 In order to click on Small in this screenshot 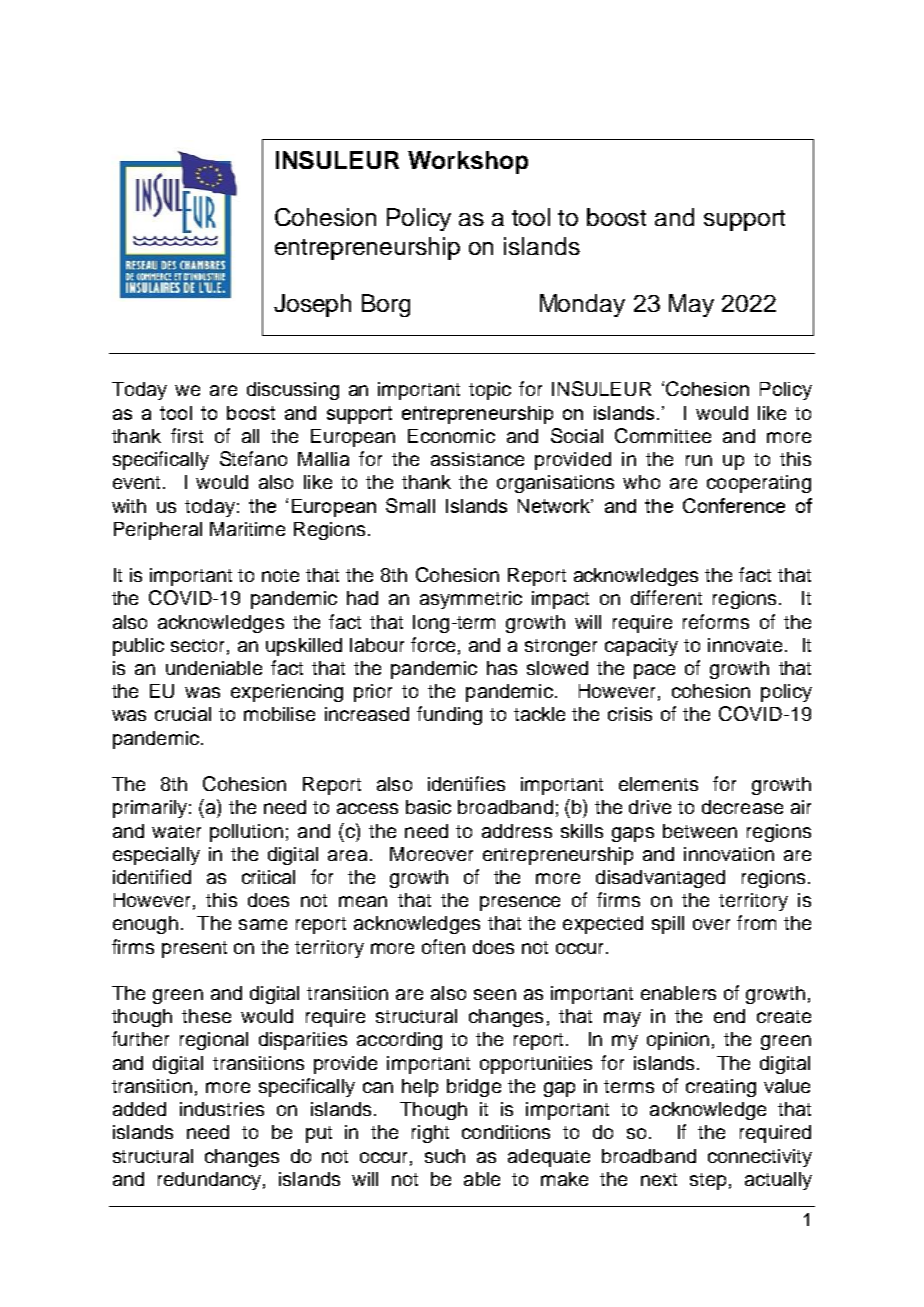, I will do `click(410, 505)`.
